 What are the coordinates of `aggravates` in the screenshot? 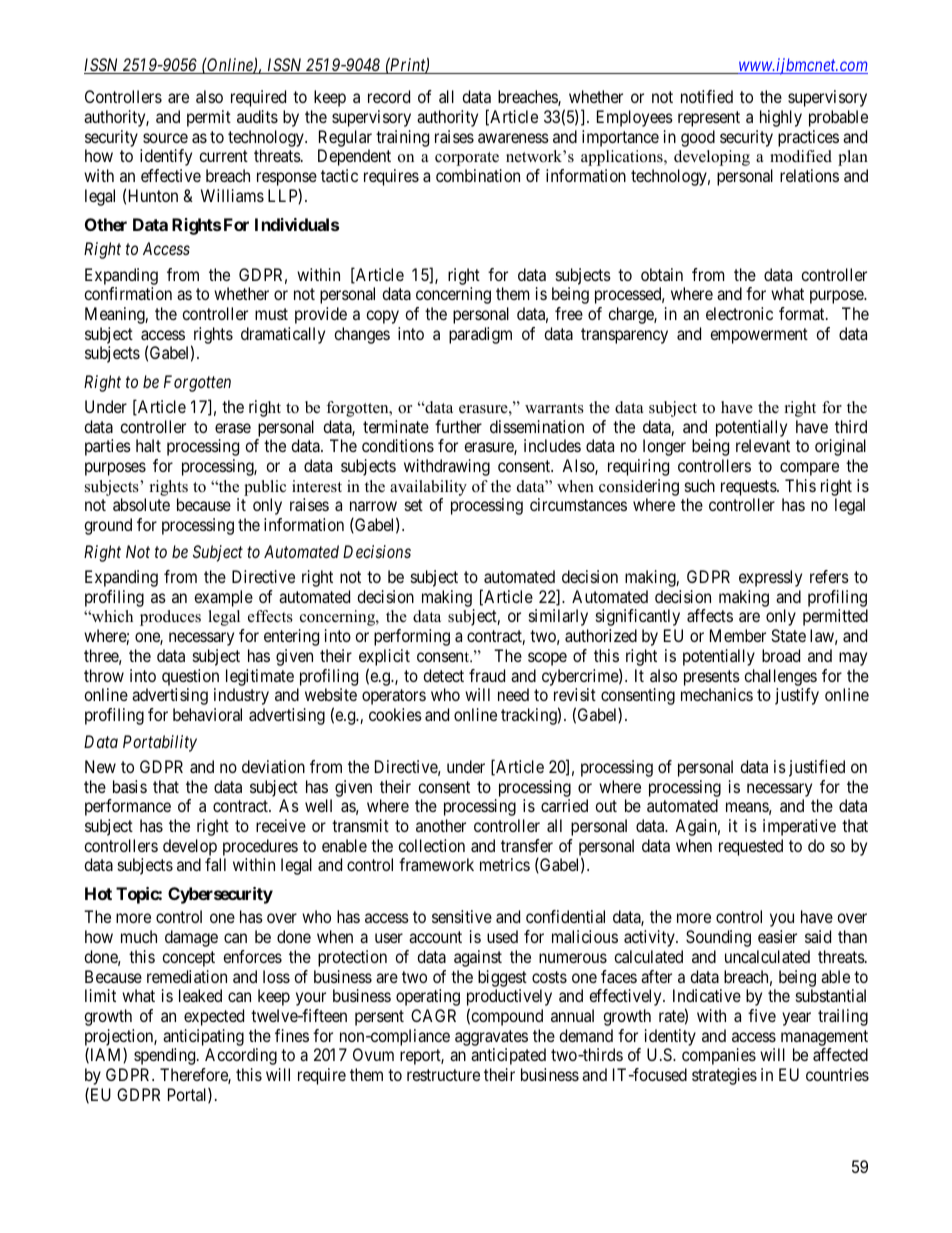 It's located at (491, 1038).
